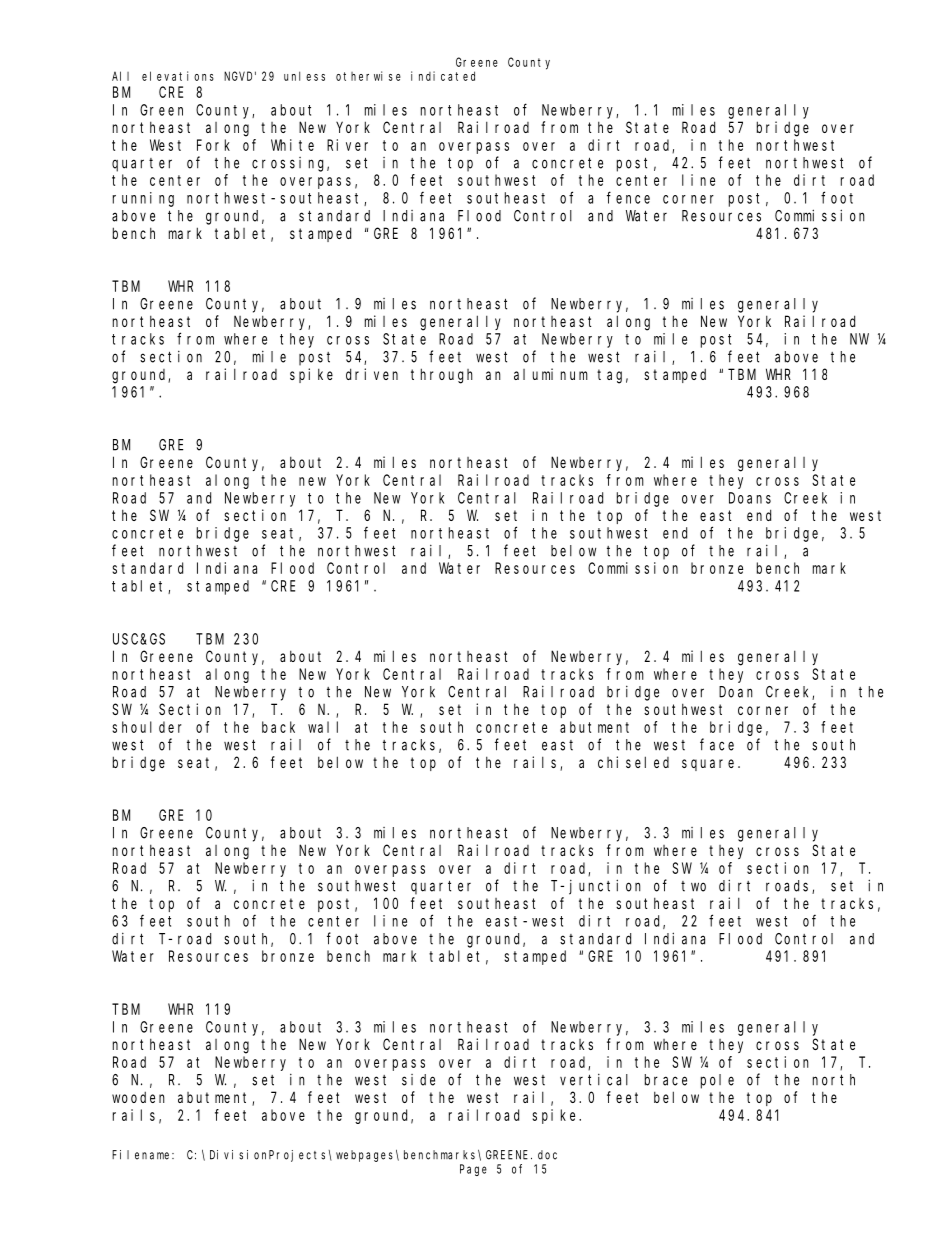 The image size is (952, 1233). What do you see at coordinates (304, 76) in the screenshot?
I see `unless` at bounding box center [304, 76].
